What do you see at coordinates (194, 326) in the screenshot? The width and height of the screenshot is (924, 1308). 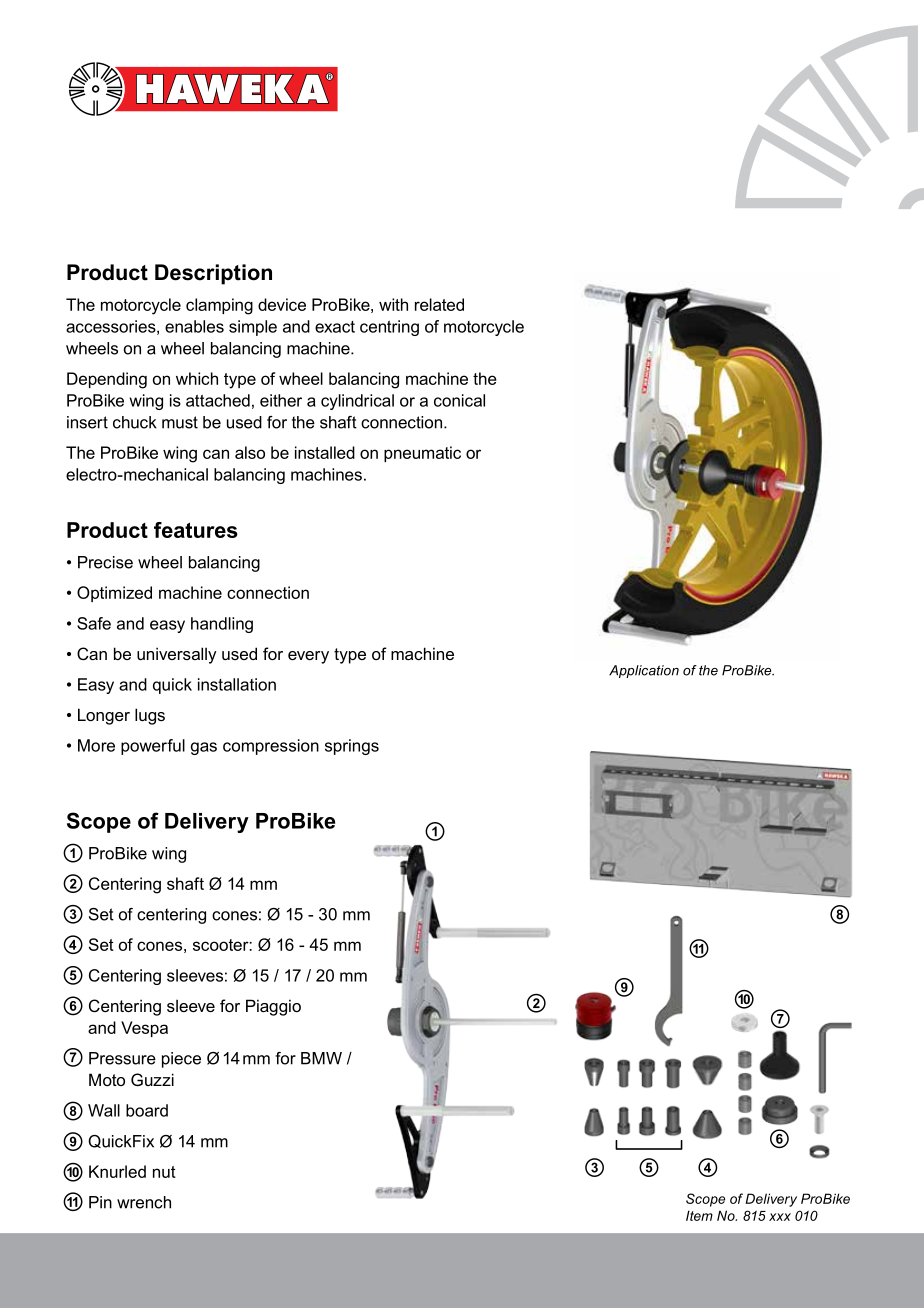 I see `enables` at bounding box center [194, 326].
